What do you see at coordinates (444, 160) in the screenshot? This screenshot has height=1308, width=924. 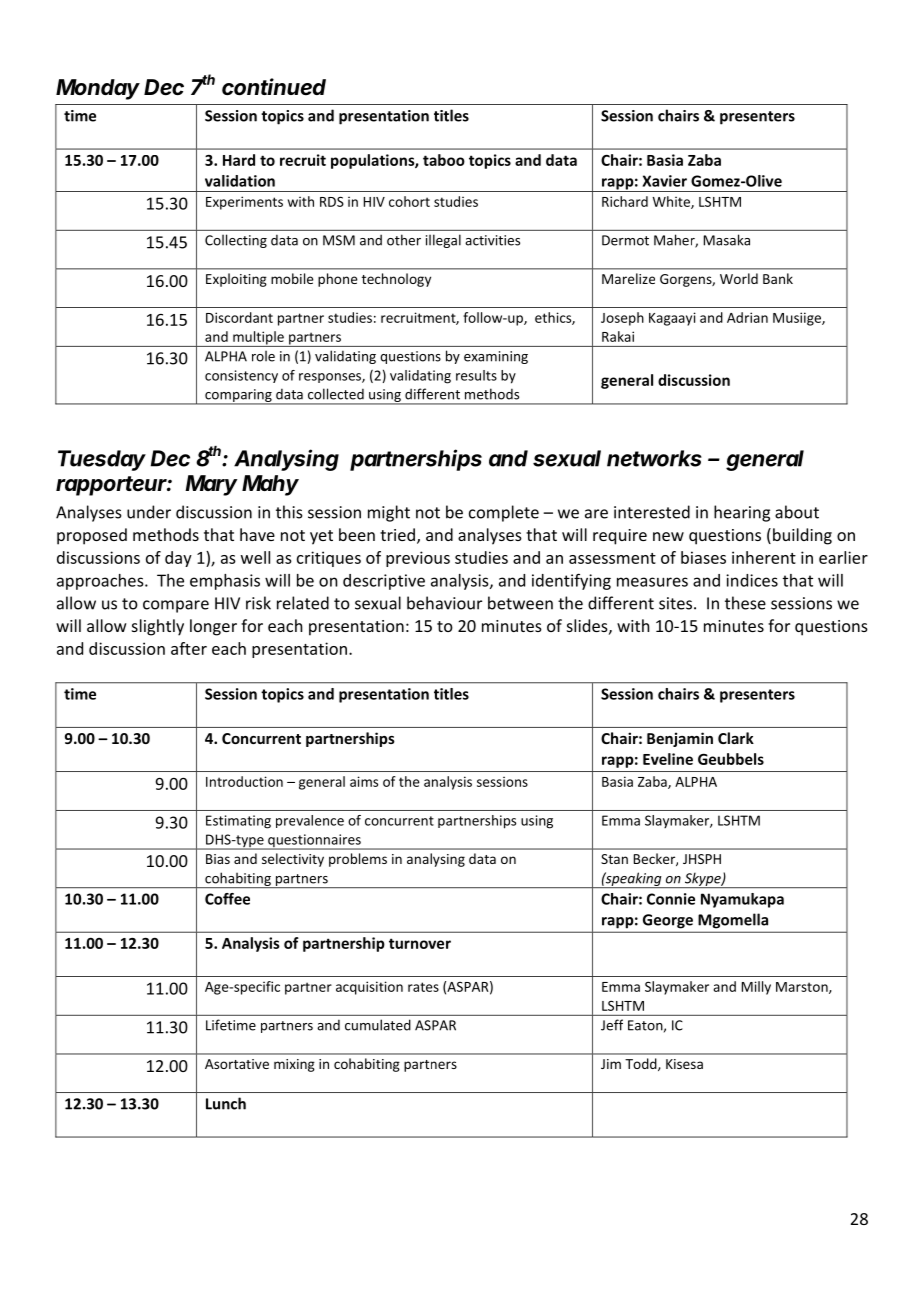 I see `taboo` at bounding box center [444, 160].
